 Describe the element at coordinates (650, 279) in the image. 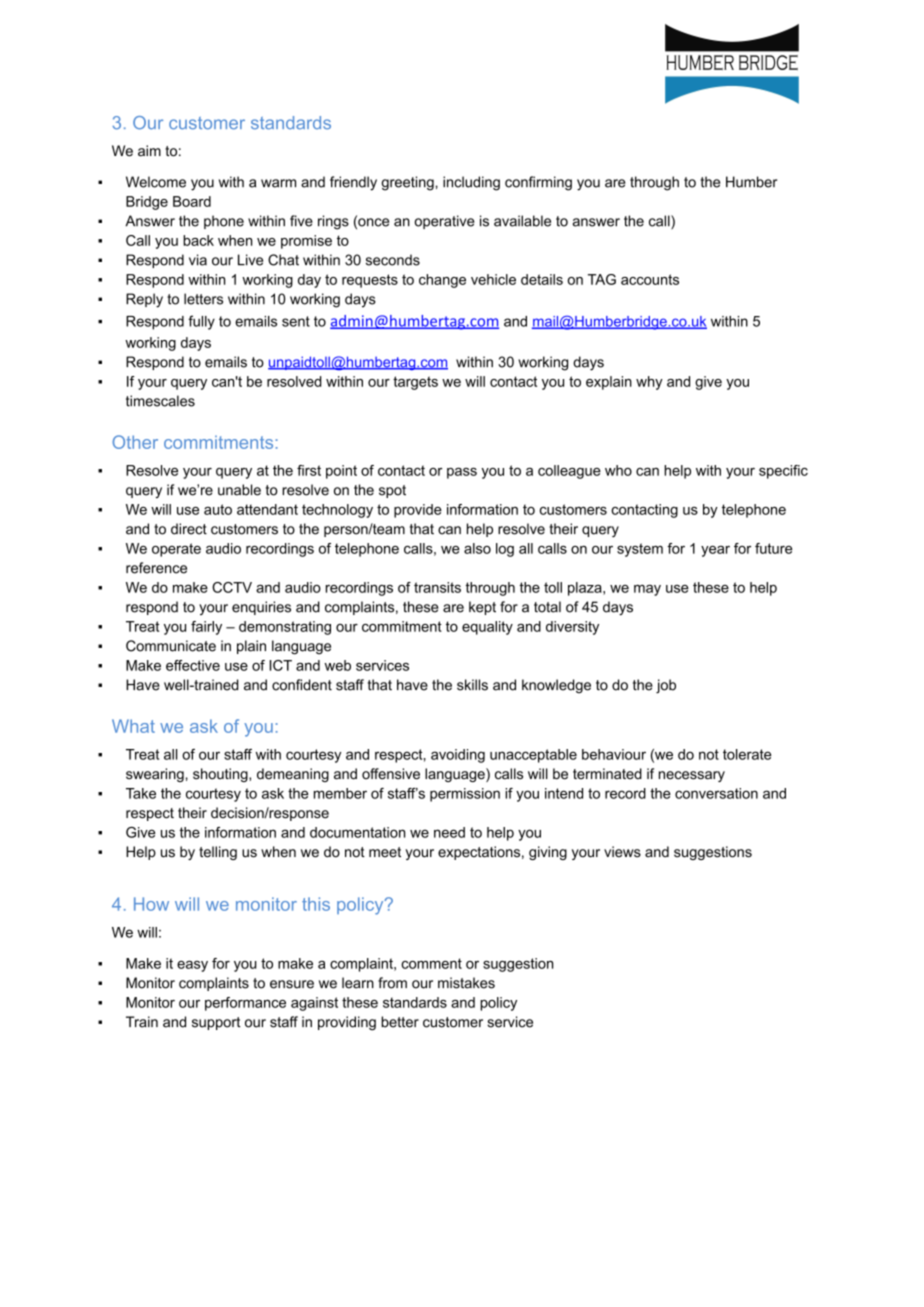

I see `accounts` at that location.
